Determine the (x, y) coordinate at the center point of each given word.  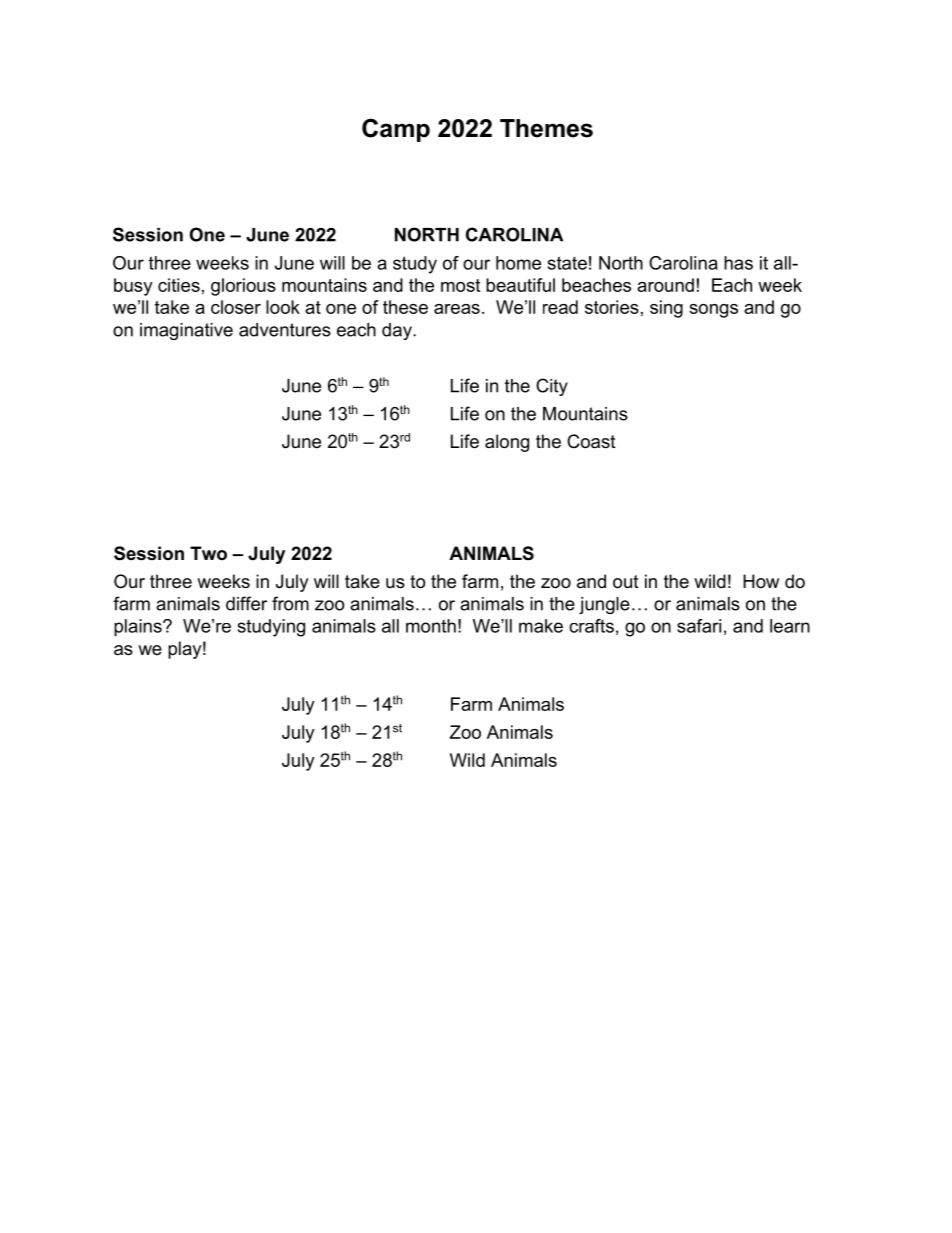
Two (208, 553)
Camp (396, 130)
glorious (243, 287)
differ (246, 603)
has (738, 263)
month (431, 626)
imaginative (186, 331)
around (665, 285)
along (507, 443)
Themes (546, 128)
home (518, 263)
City (552, 387)
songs (713, 311)
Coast (591, 441)
